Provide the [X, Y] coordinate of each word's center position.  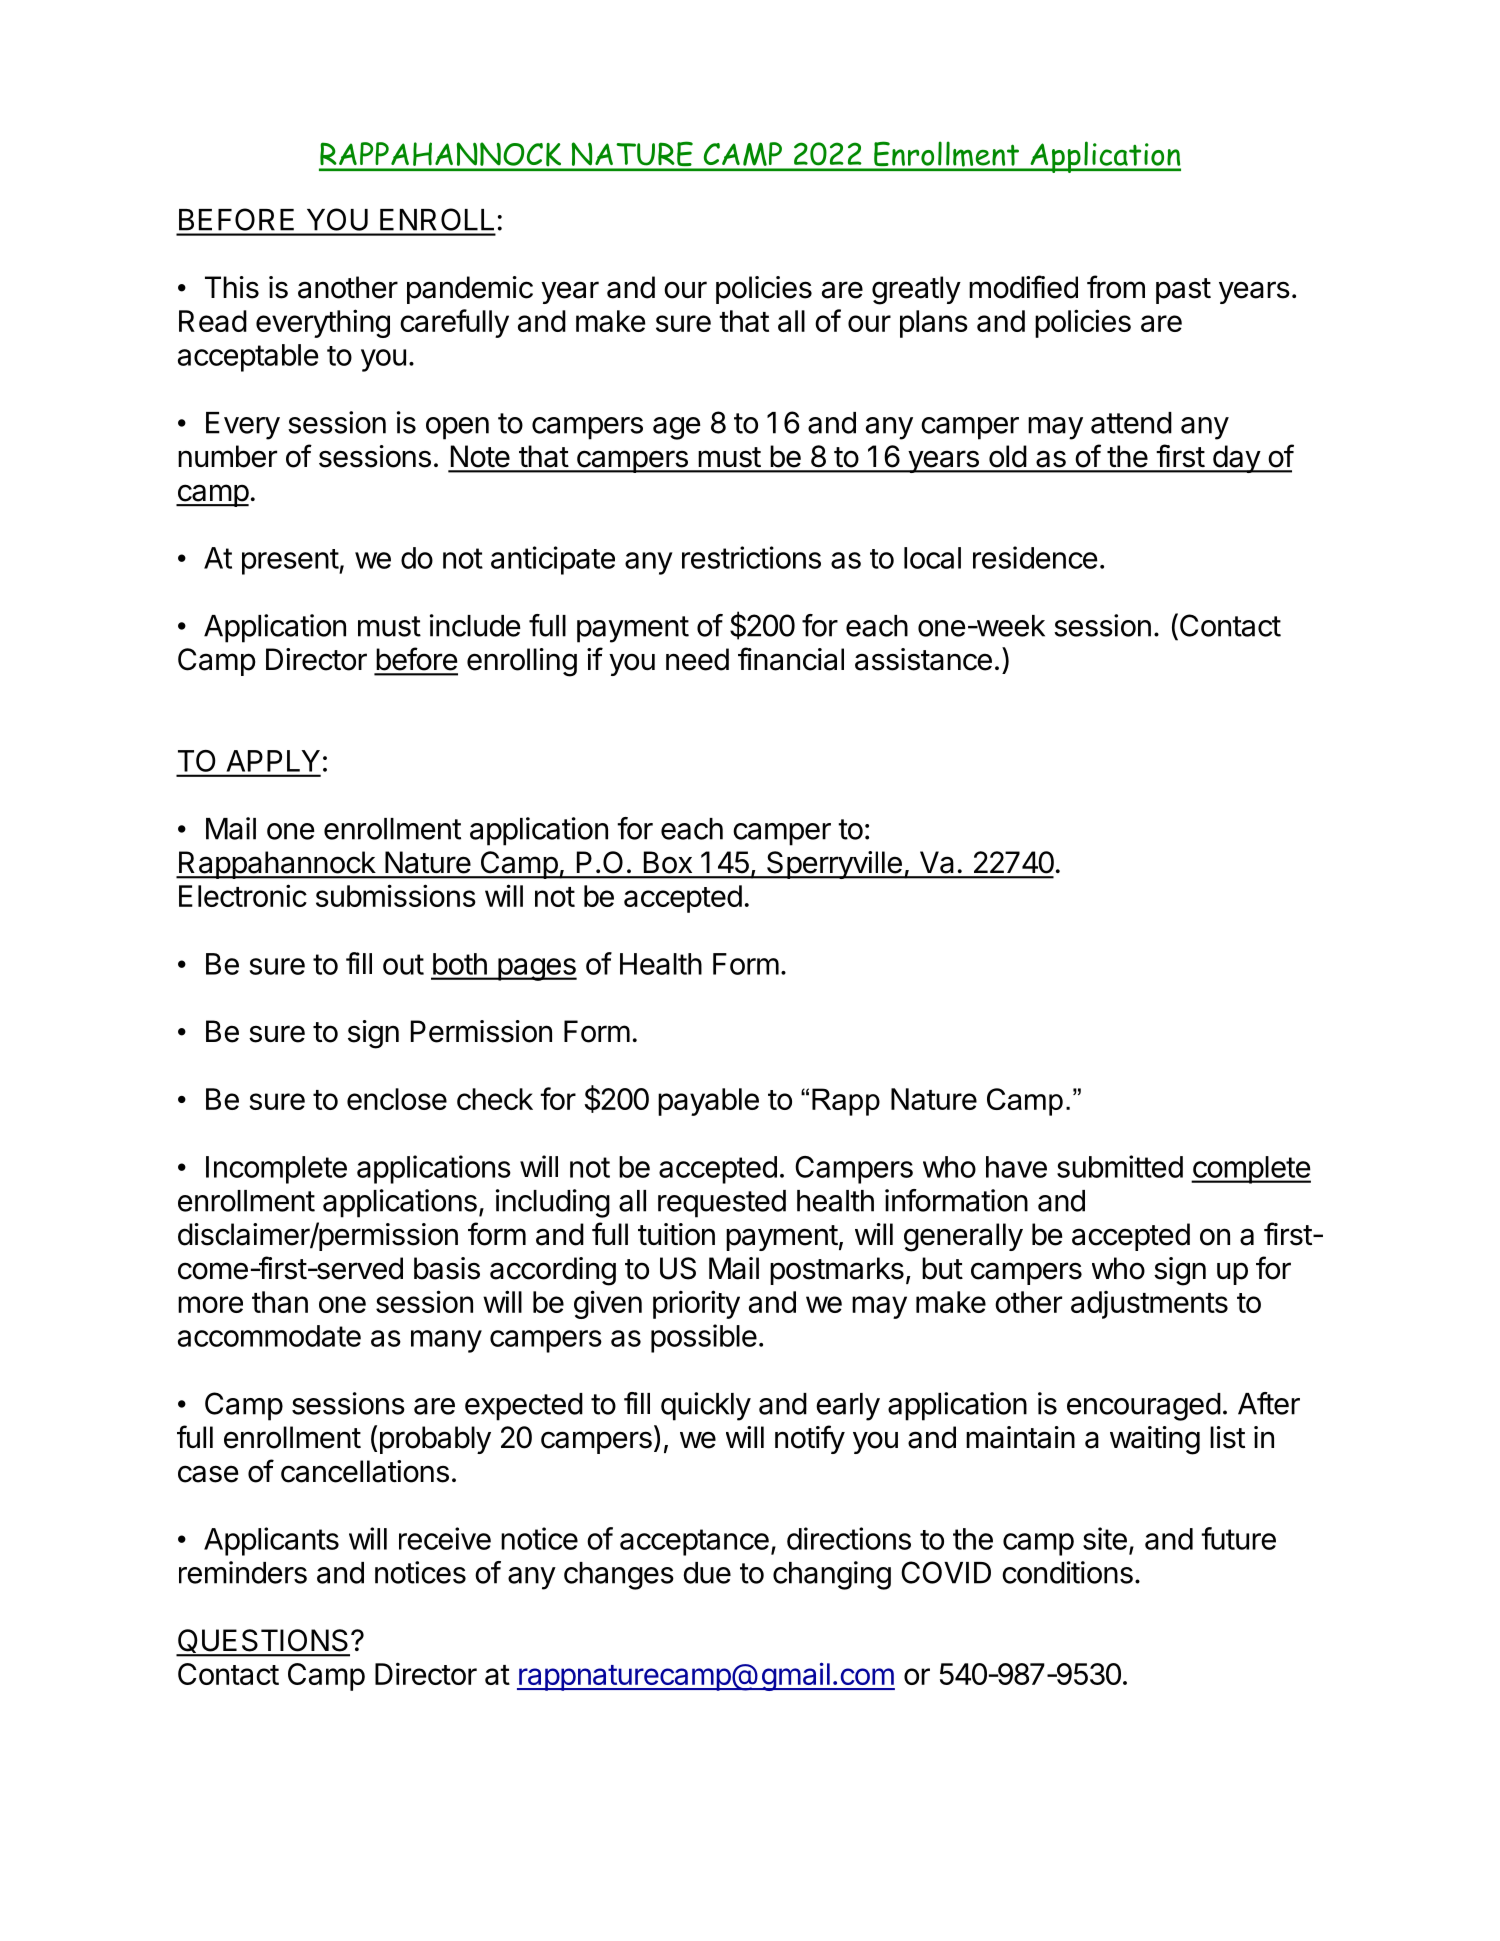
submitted [1120, 1166]
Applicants [271, 1541]
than [280, 1302]
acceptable [248, 358]
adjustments [1149, 1305]
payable [708, 1102]
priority [696, 1304]
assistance [923, 659]
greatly [916, 290]
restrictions [751, 557]
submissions [396, 895]
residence [1035, 557]
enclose [397, 1099]
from [1116, 287]
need [697, 659]
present [291, 562]
